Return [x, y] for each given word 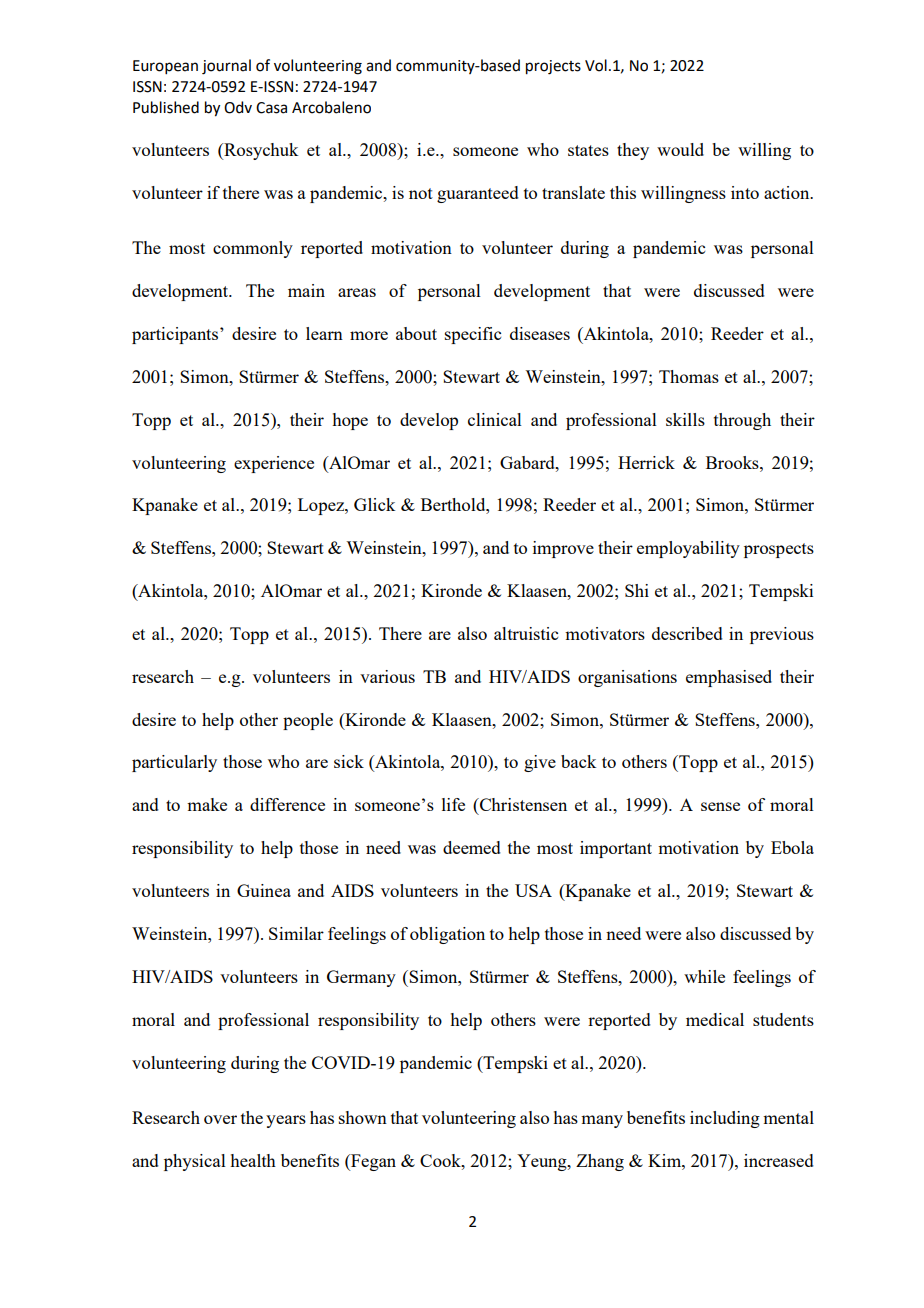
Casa [271, 108]
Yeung [543, 1162]
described [687, 633]
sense [720, 806]
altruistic [526, 633]
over [220, 1119]
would [680, 149]
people [308, 721]
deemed [472, 847]
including [725, 1119]
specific [473, 335]
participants [176, 335]
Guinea [264, 890]
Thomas [689, 376]
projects [553, 67]
